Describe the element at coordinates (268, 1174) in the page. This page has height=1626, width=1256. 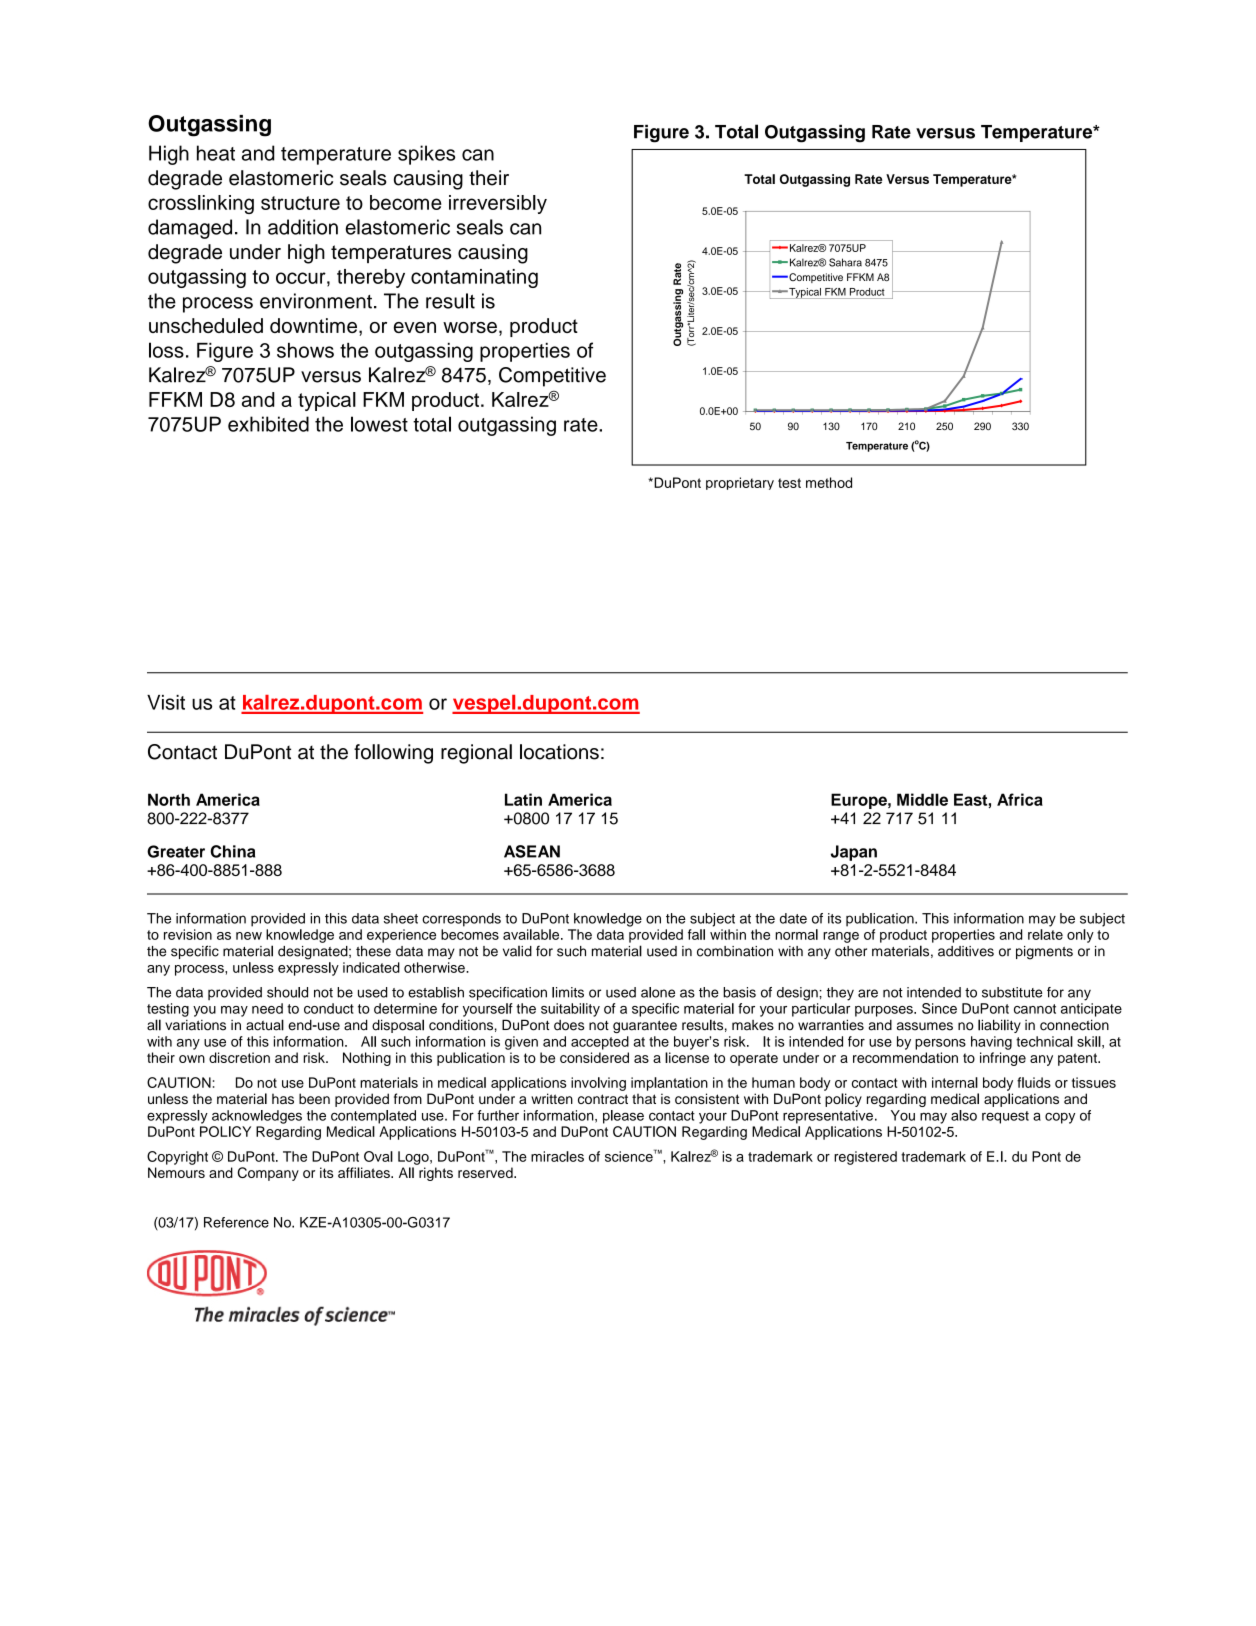
I see `Company` at that location.
